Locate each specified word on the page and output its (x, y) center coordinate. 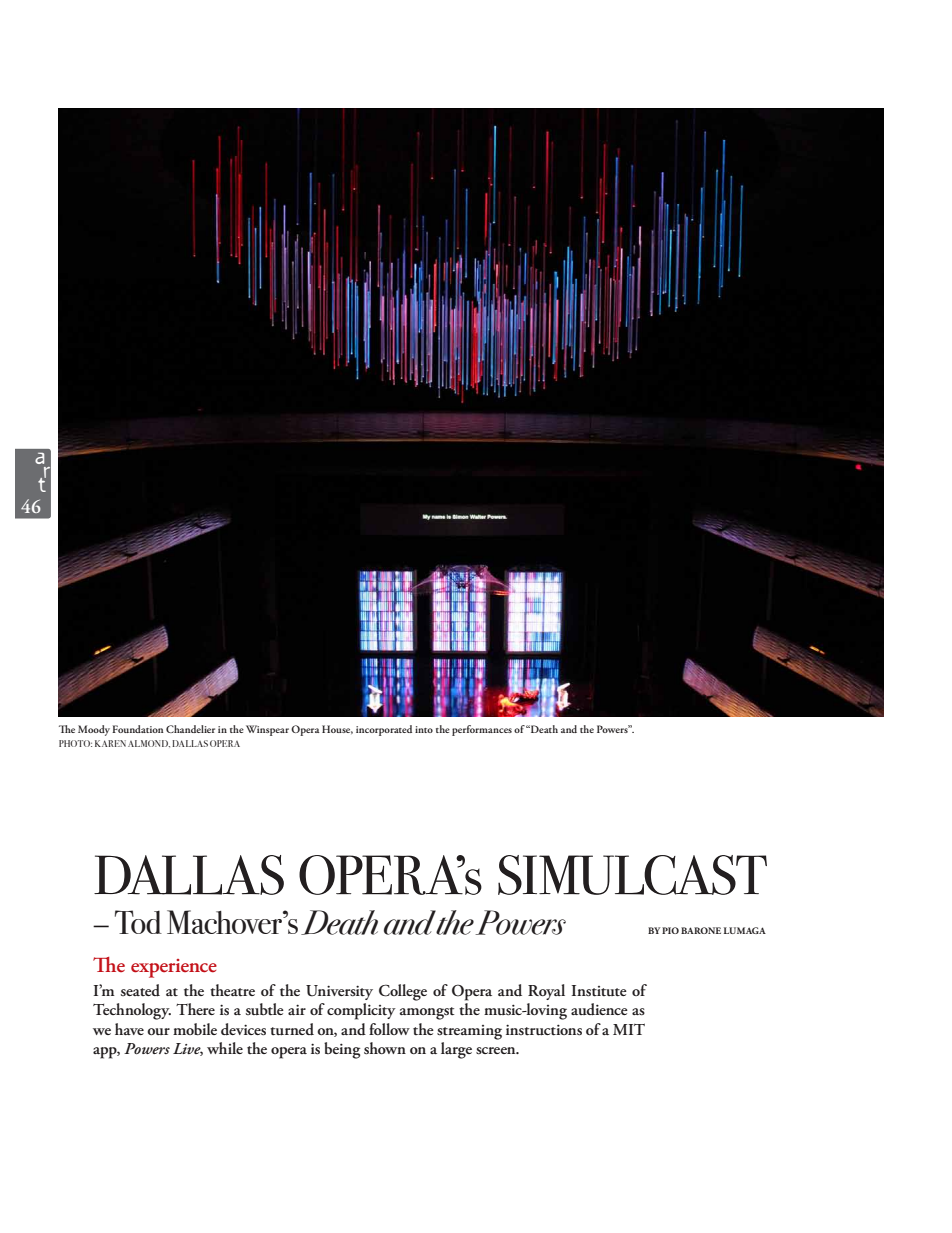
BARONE (701, 930)
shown (385, 1048)
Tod (138, 922)
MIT (629, 1029)
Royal (546, 992)
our (158, 1031)
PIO (670, 930)
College (403, 992)
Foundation (137, 729)
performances (482, 730)
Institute (599, 991)
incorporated (384, 730)
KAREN (110, 743)
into (424, 729)
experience (174, 968)
